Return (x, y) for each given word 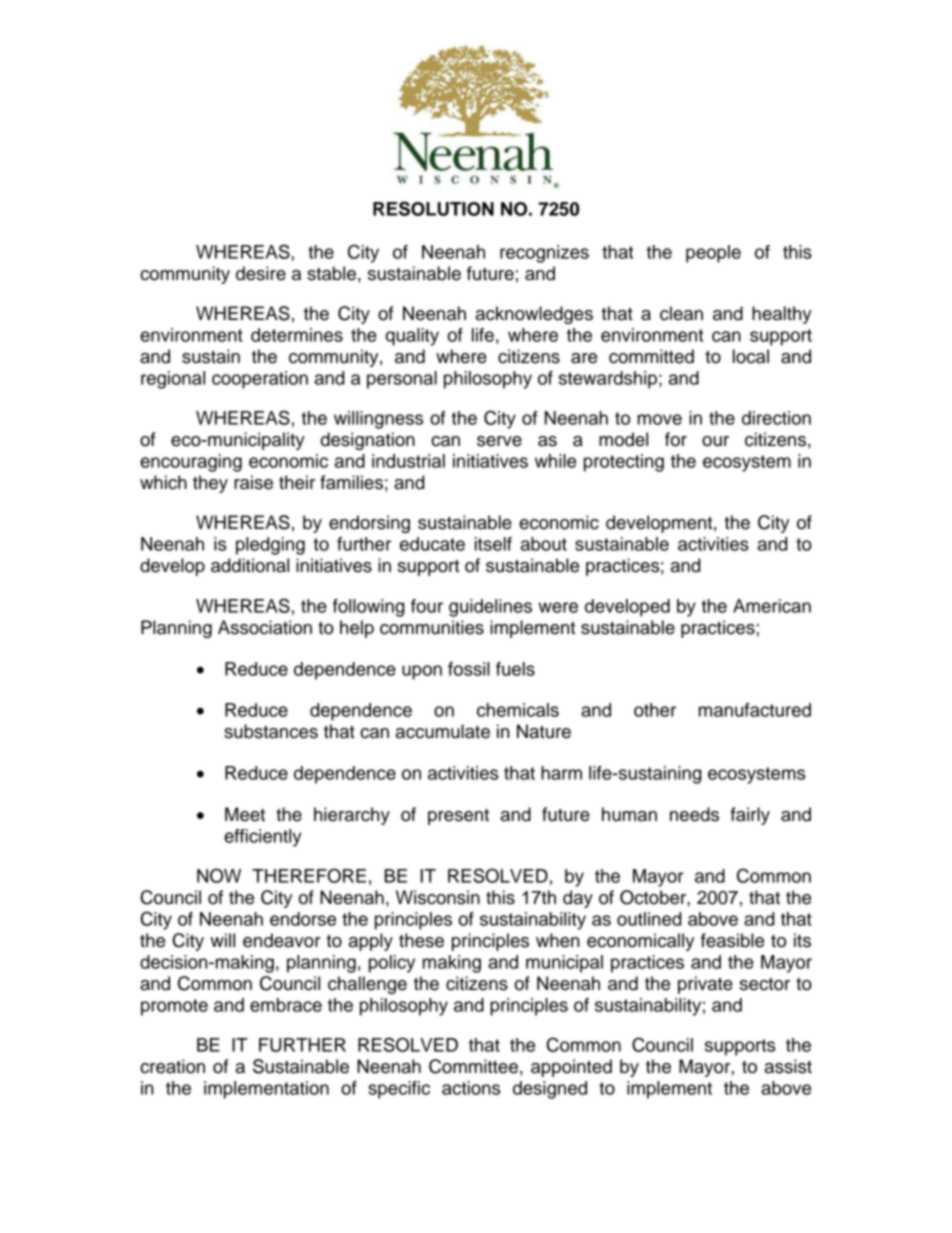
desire (261, 273)
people (713, 254)
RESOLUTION (433, 208)
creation (172, 1066)
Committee (473, 1066)
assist (788, 1066)
